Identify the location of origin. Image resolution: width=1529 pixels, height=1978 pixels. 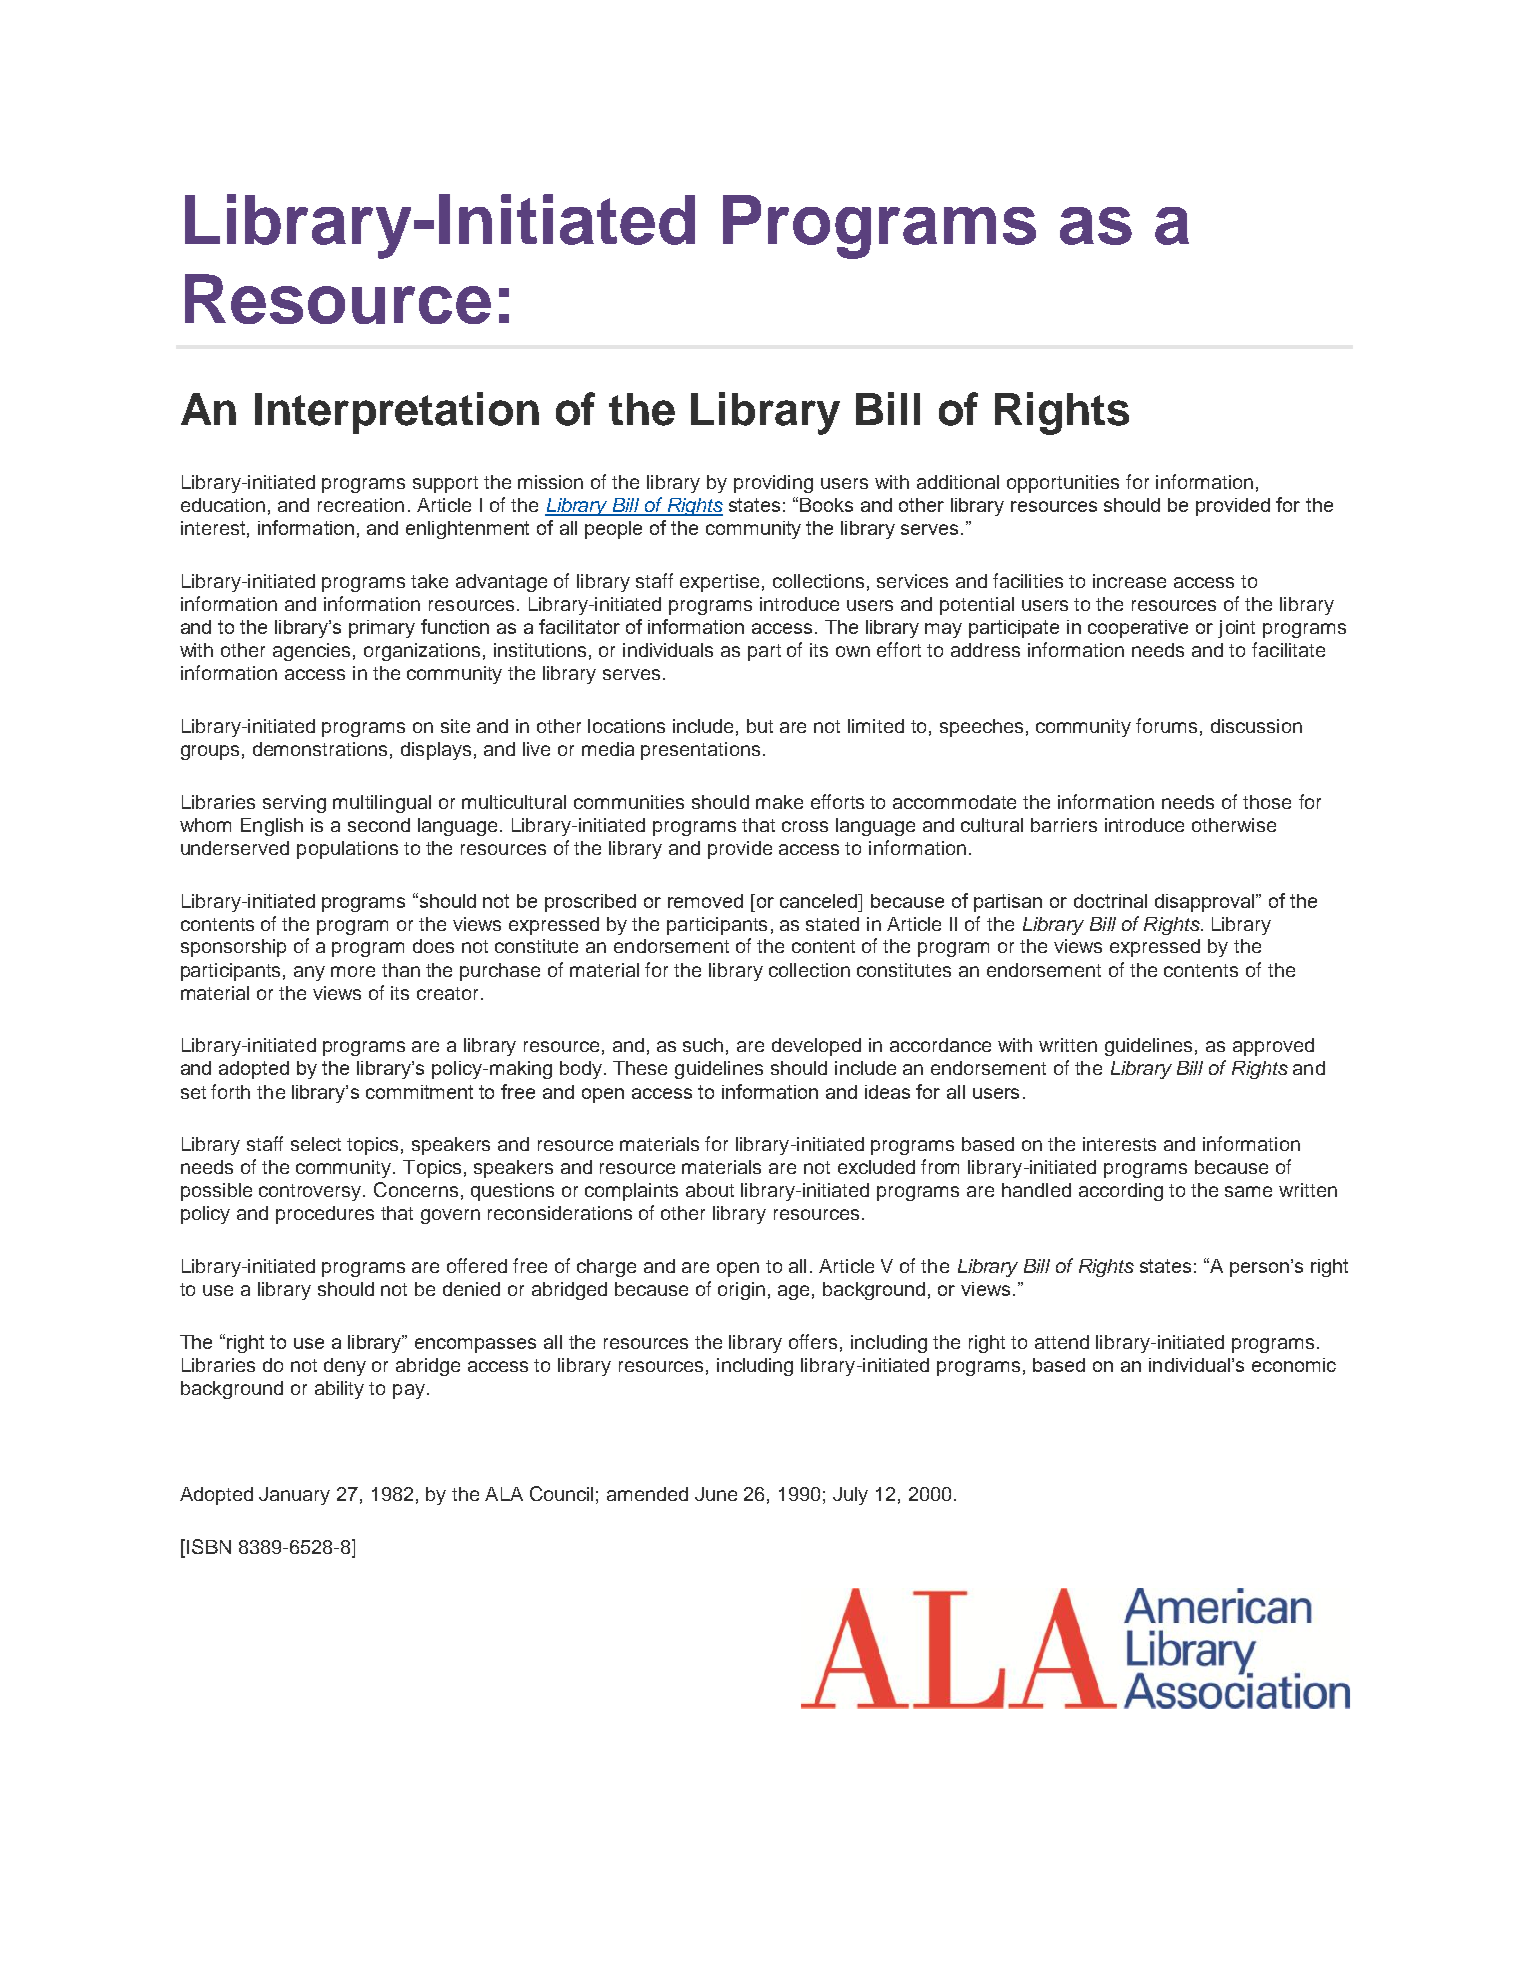
(741, 1291).
